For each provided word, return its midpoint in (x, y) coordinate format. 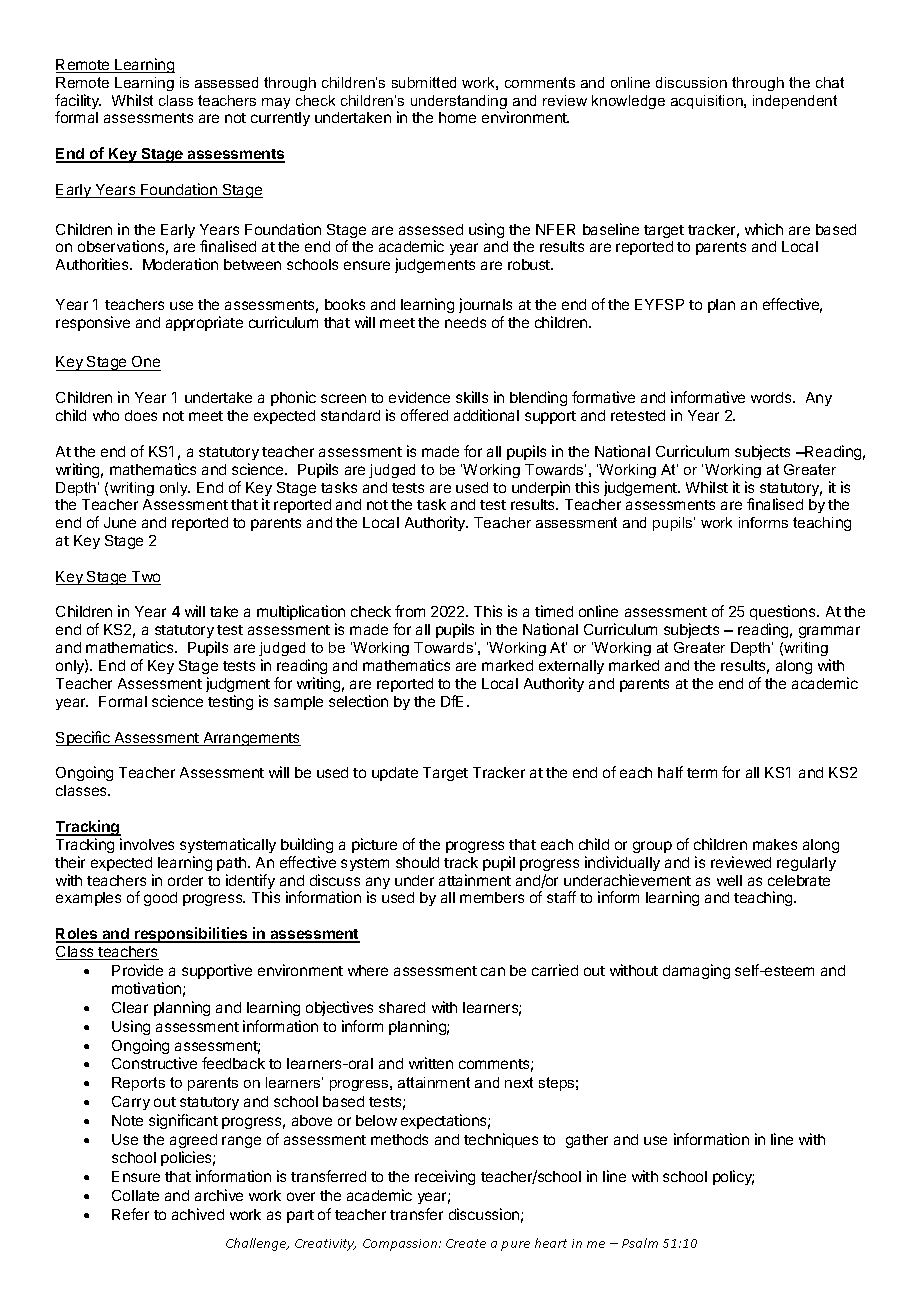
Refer (130, 1214)
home (457, 117)
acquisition (708, 102)
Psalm (640, 1243)
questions (784, 614)
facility (78, 103)
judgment (238, 684)
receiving (445, 1177)
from (410, 611)
